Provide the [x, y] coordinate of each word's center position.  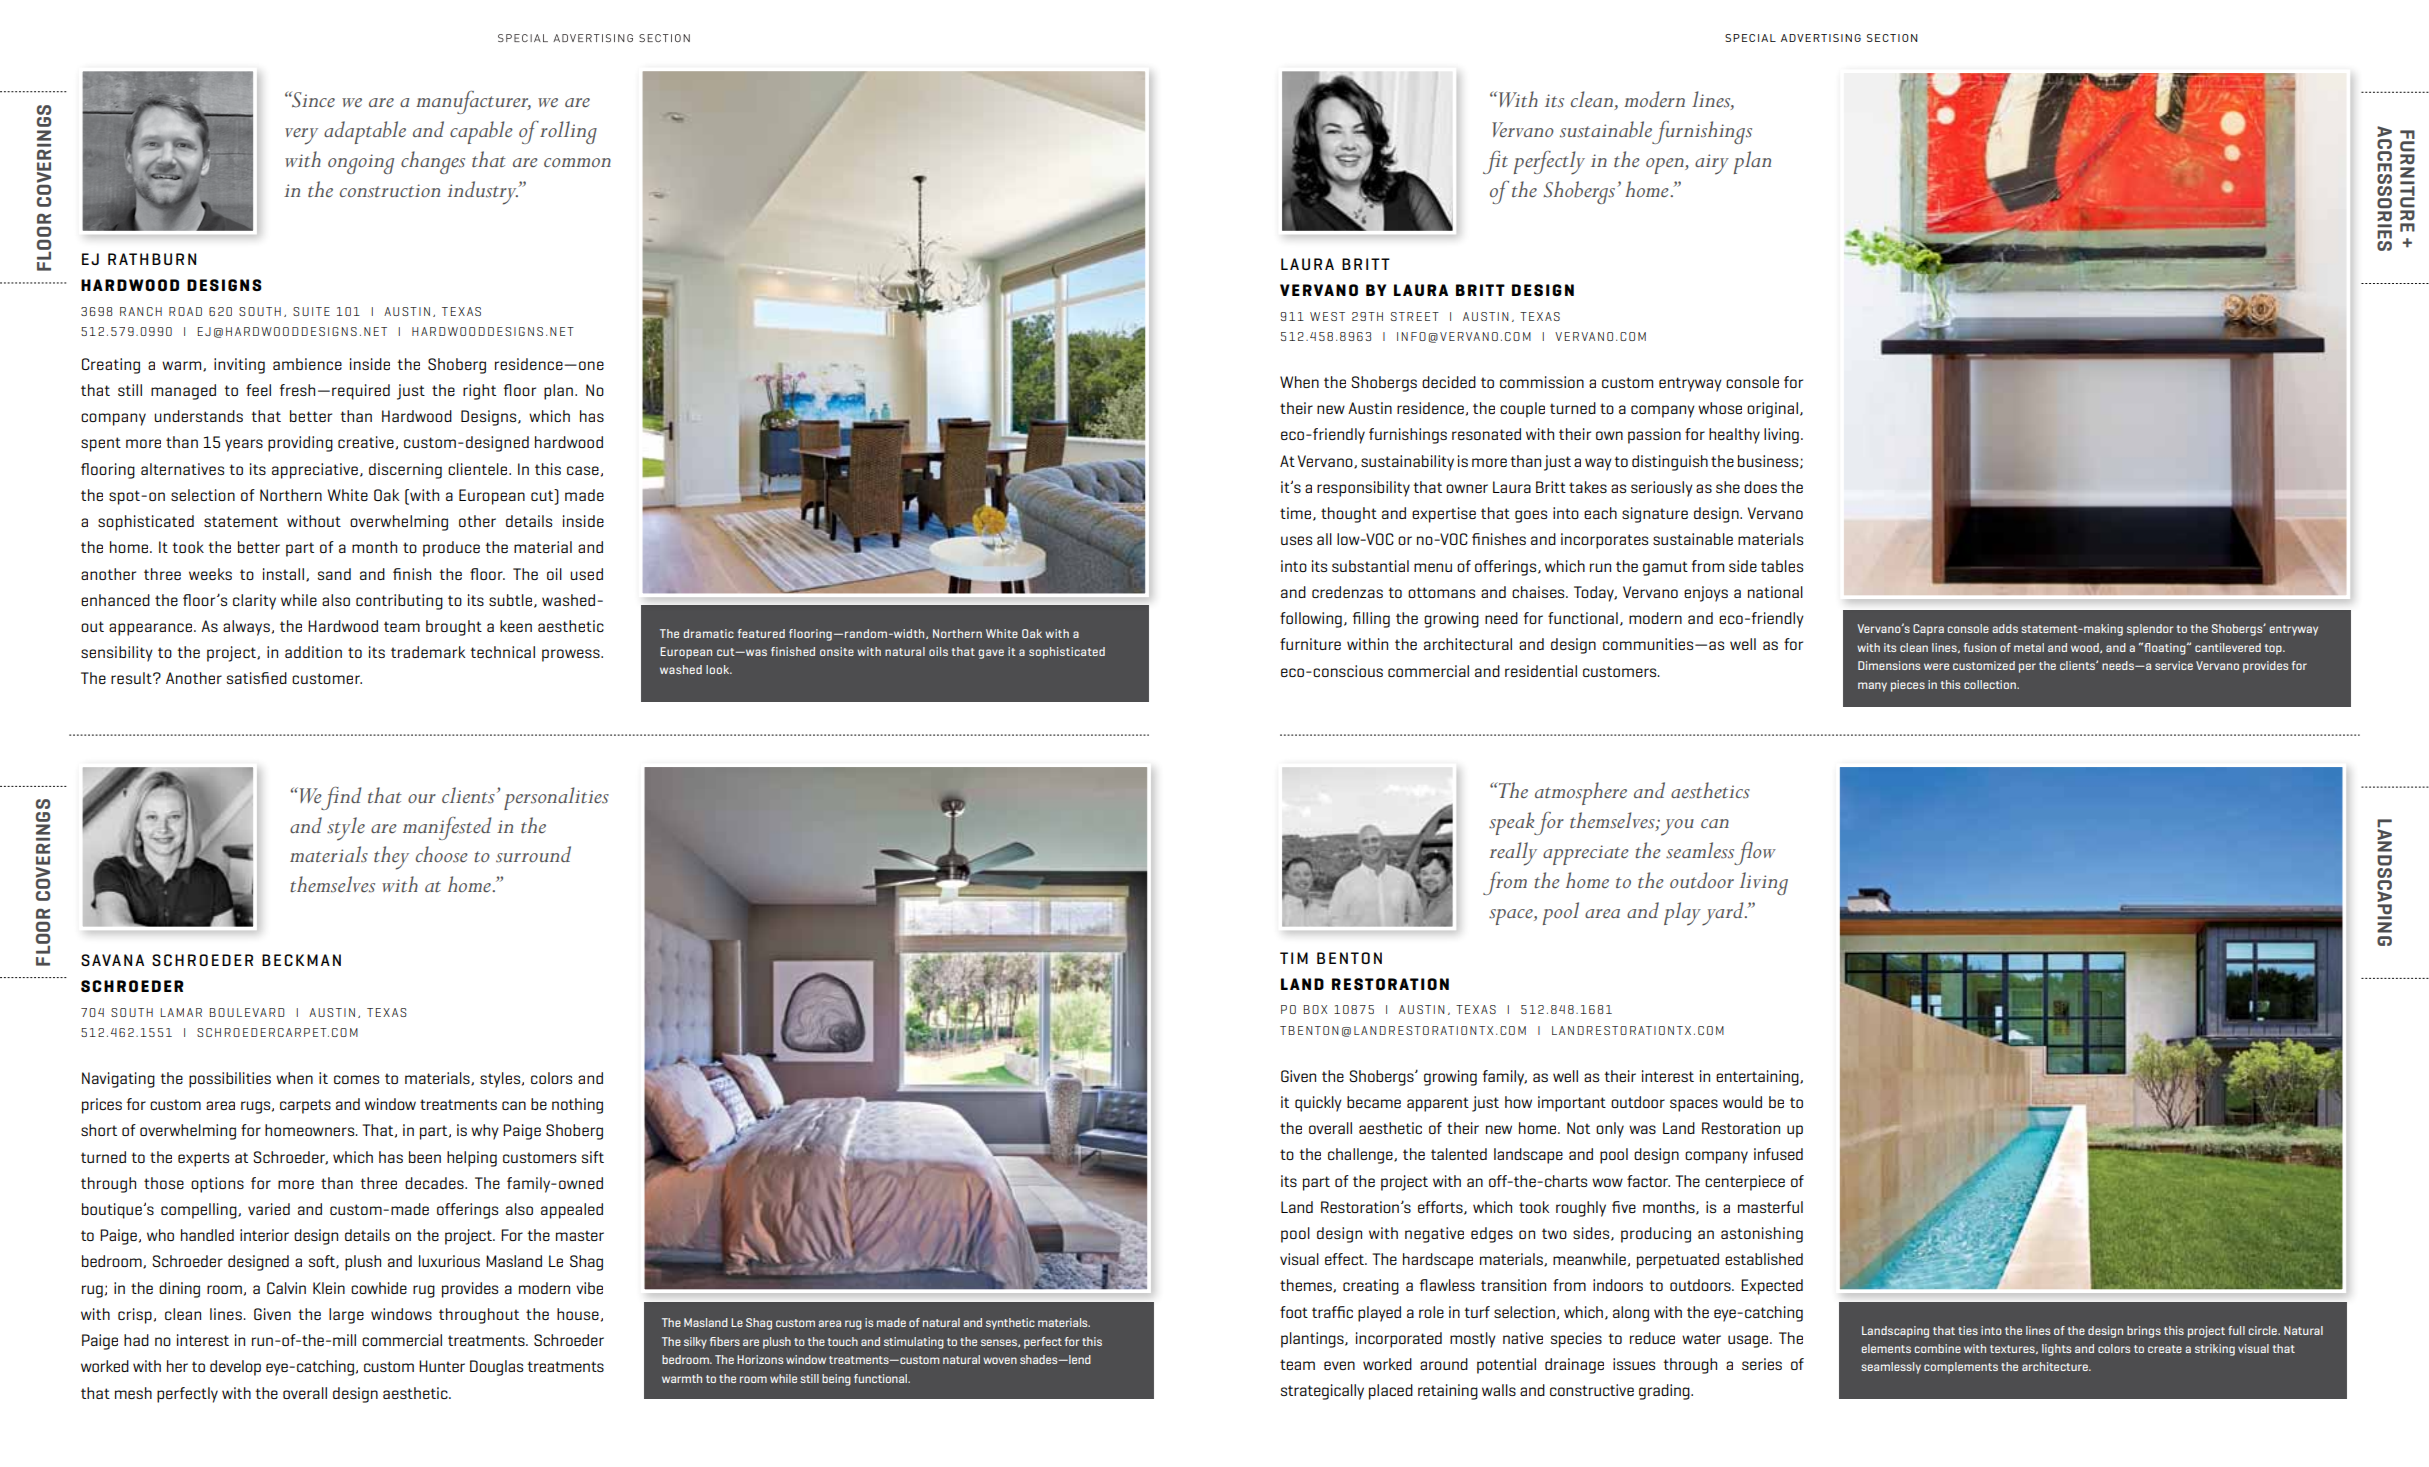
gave [991, 654]
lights [2056, 1350]
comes [356, 1079]
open [1666, 166]
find [341, 798]
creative [366, 442]
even [1339, 1365]
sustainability [1407, 463]
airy [1712, 164]
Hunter [442, 1366]
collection [1991, 684]
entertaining [1758, 1078]
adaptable [365, 132]
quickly [1318, 1104]
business [1769, 462]
